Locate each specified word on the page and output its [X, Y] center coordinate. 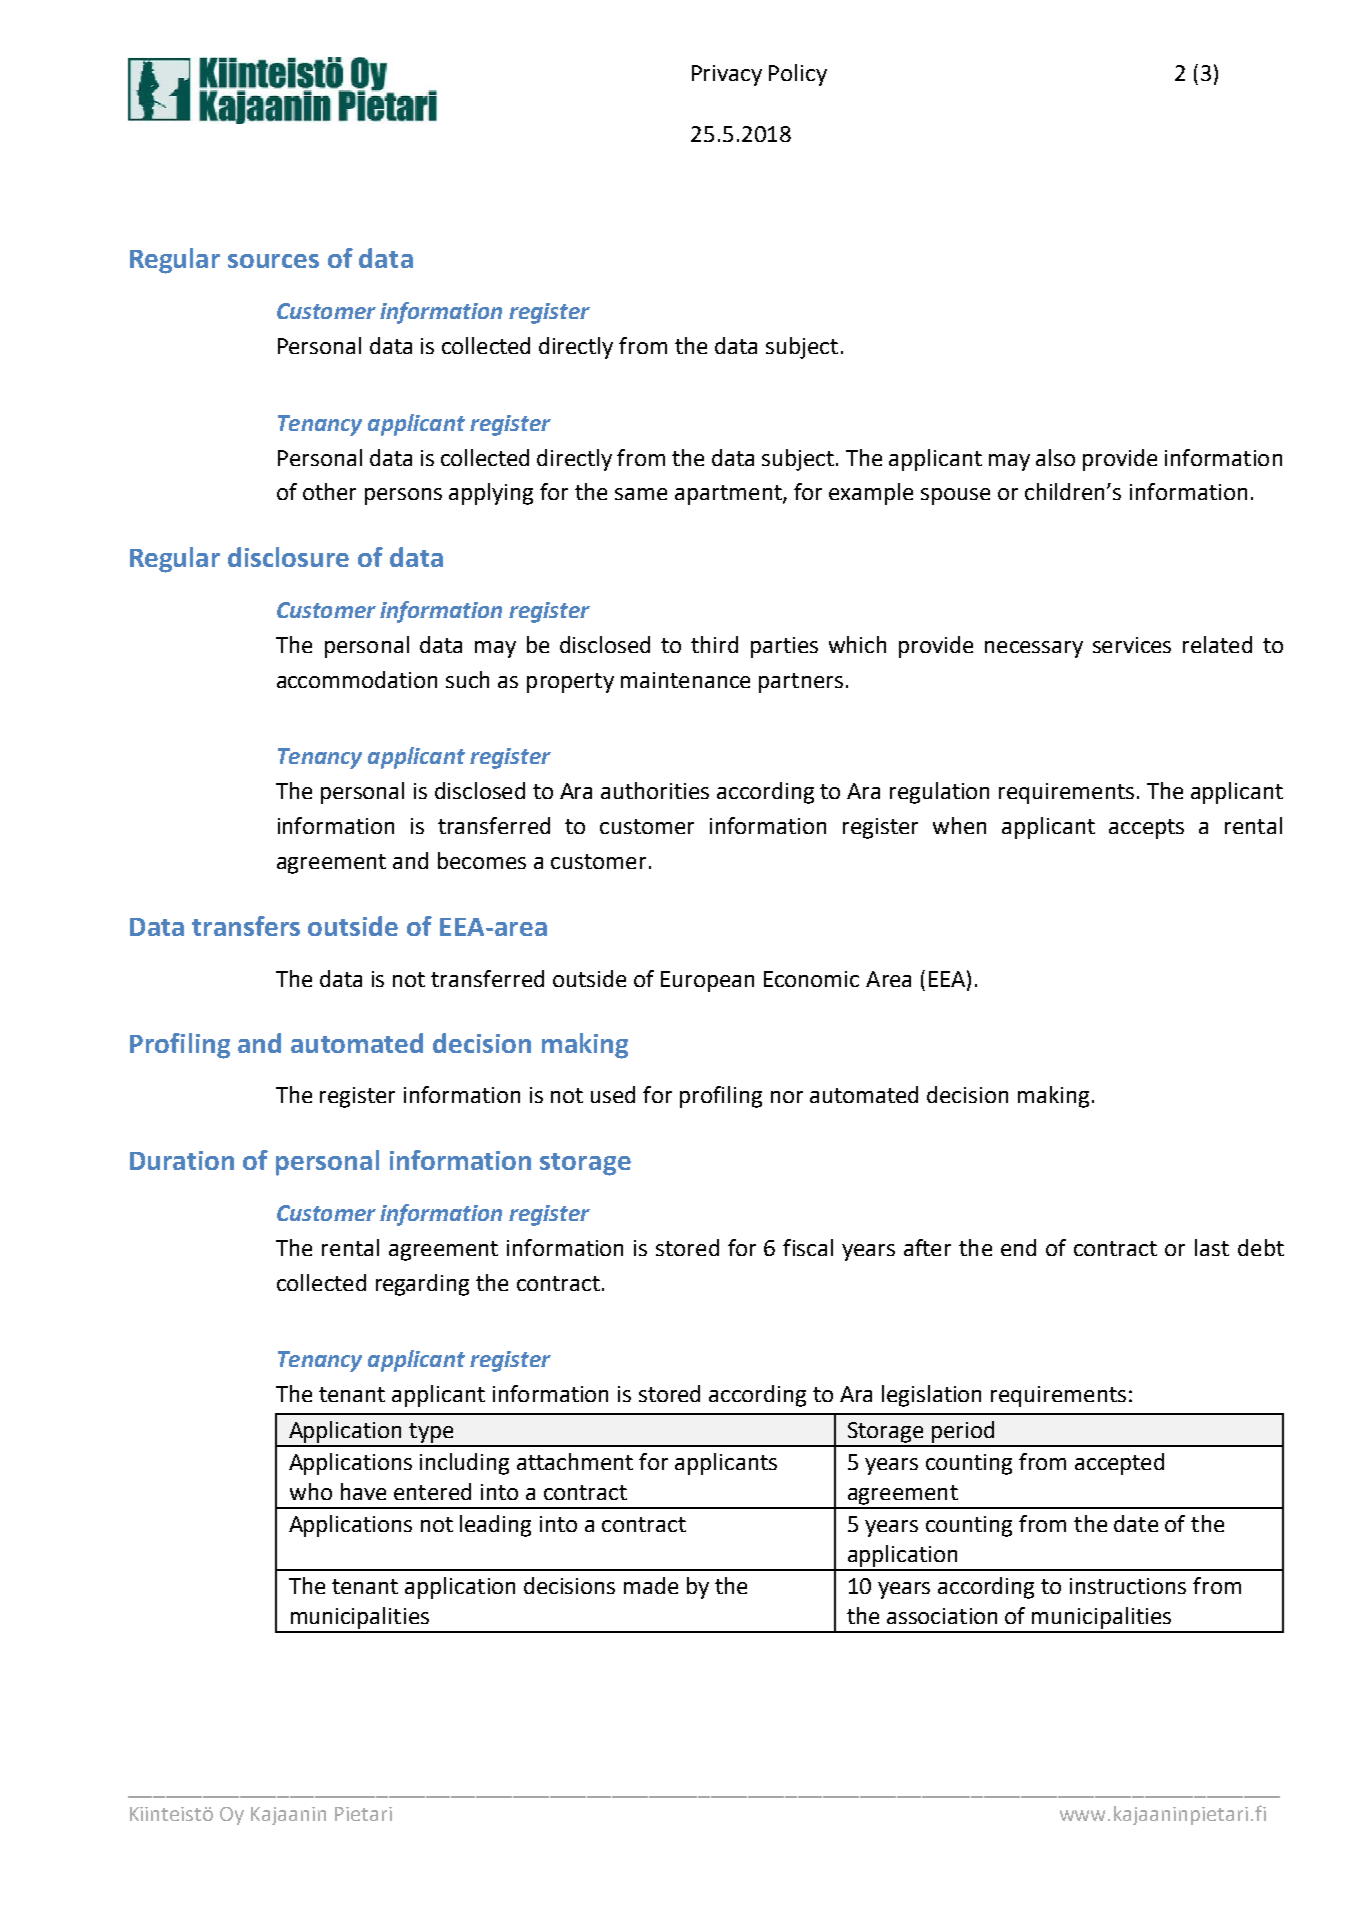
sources [273, 261]
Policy [798, 75]
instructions [1128, 1586]
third [714, 644]
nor [787, 1097]
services [1132, 645]
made [651, 1585]
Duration [182, 1160]
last [1212, 1247]
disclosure [288, 557]
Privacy [727, 75]
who [311, 1491]
